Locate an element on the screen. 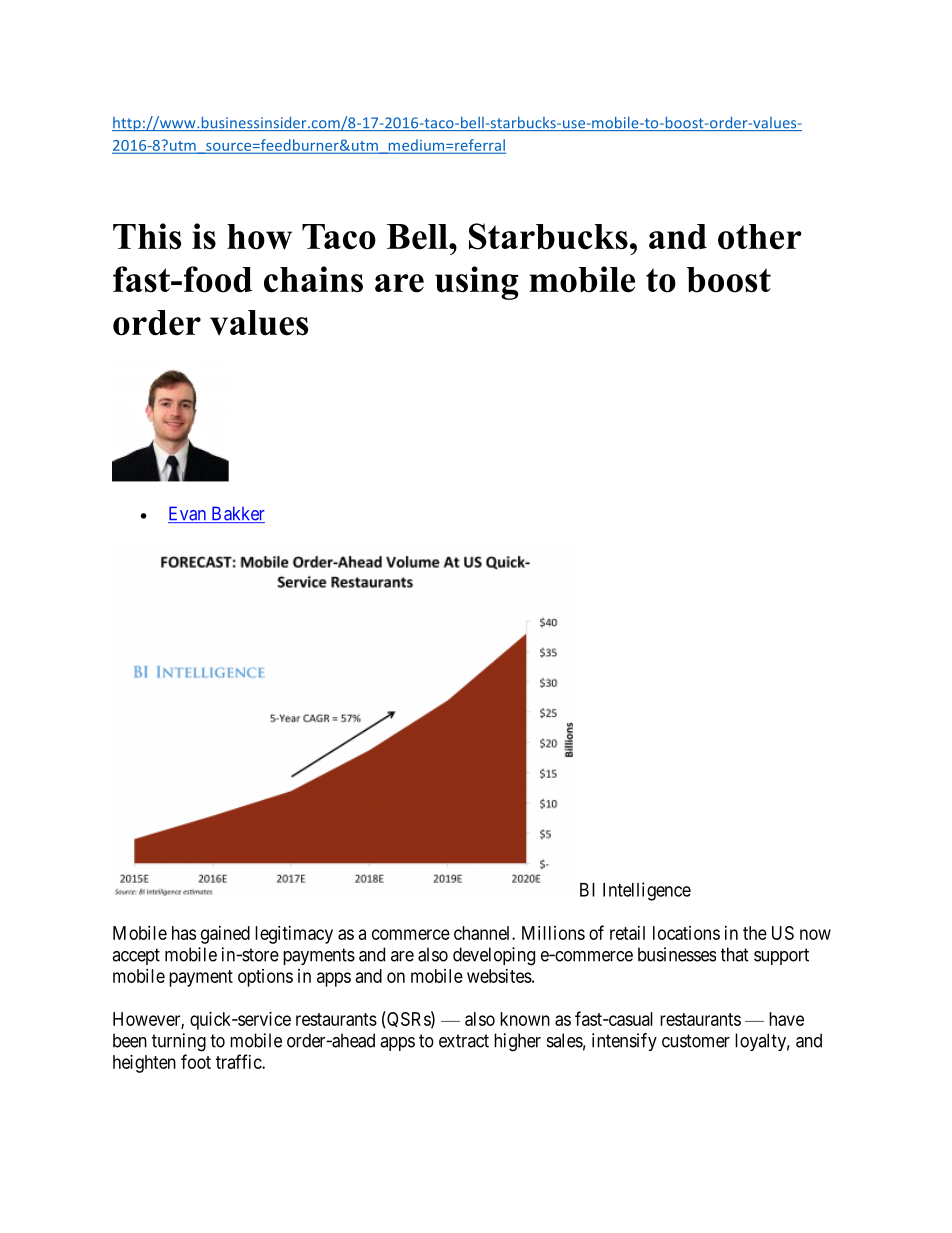 The image size is (952, 1233). Bakker is located at coordinates (237, 514).
